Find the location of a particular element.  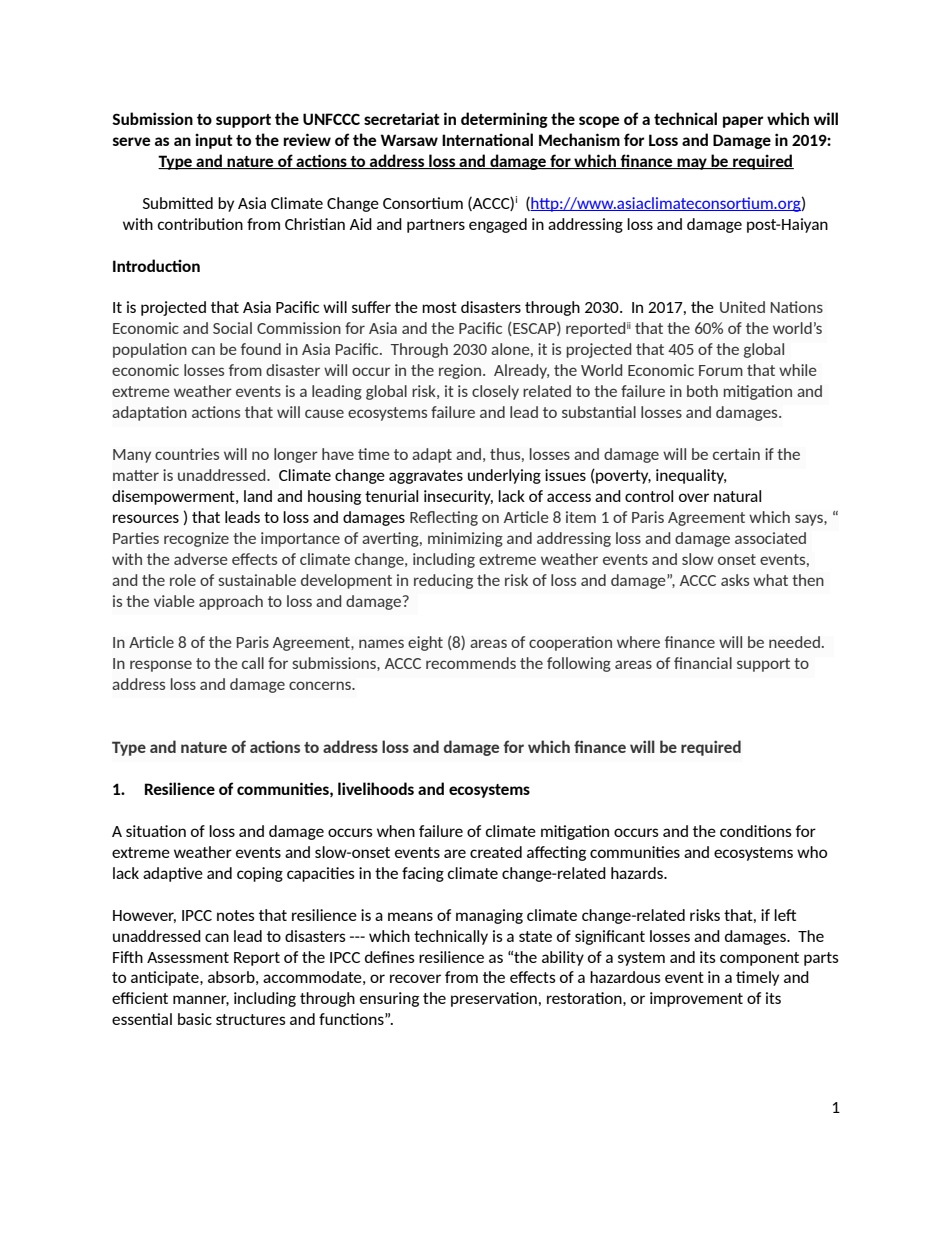

improvement is located at coordinates (696, 999).
